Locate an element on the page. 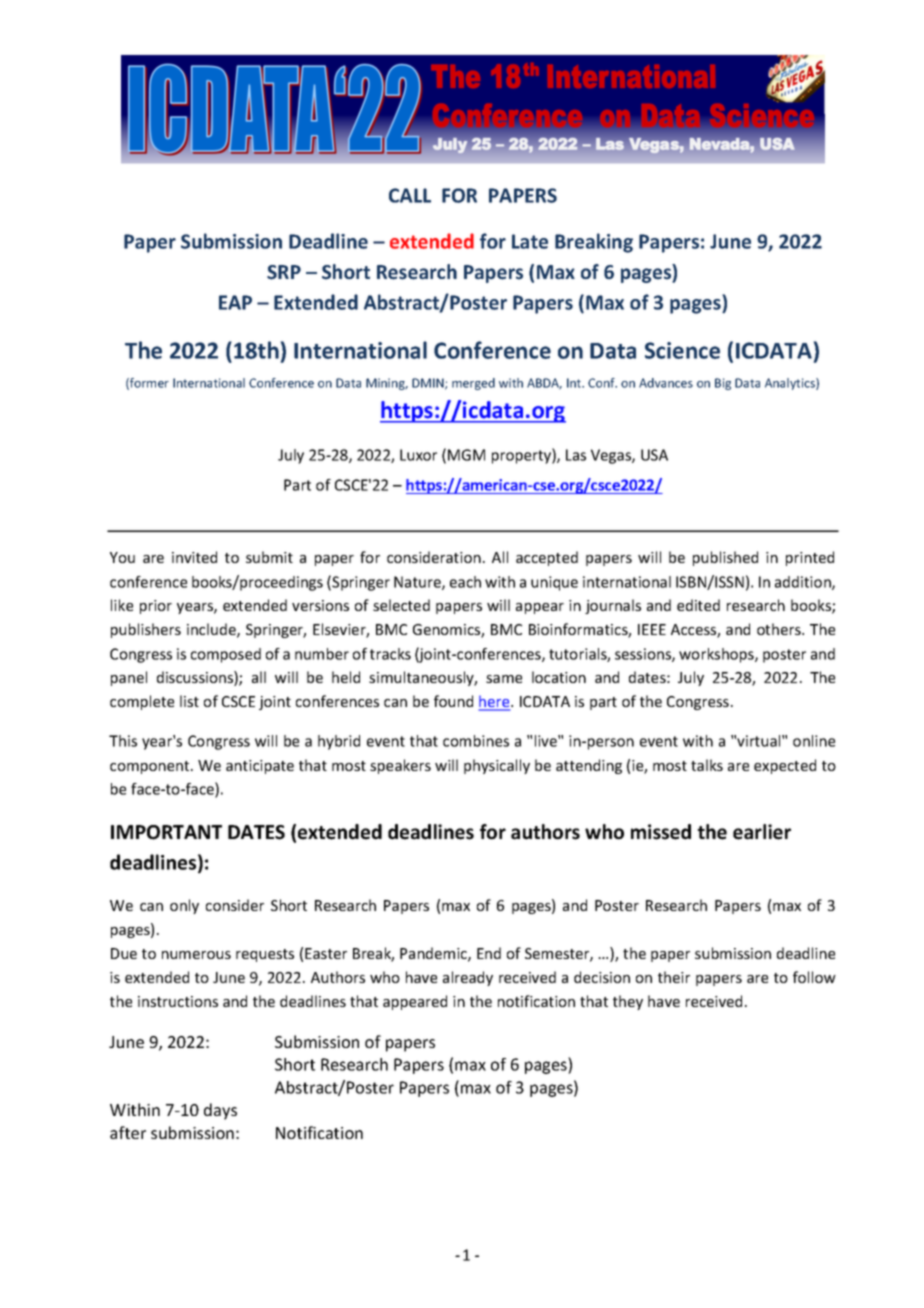 The width and height of the page is (924, 1308). Science is located at coordinates (682, 350).
